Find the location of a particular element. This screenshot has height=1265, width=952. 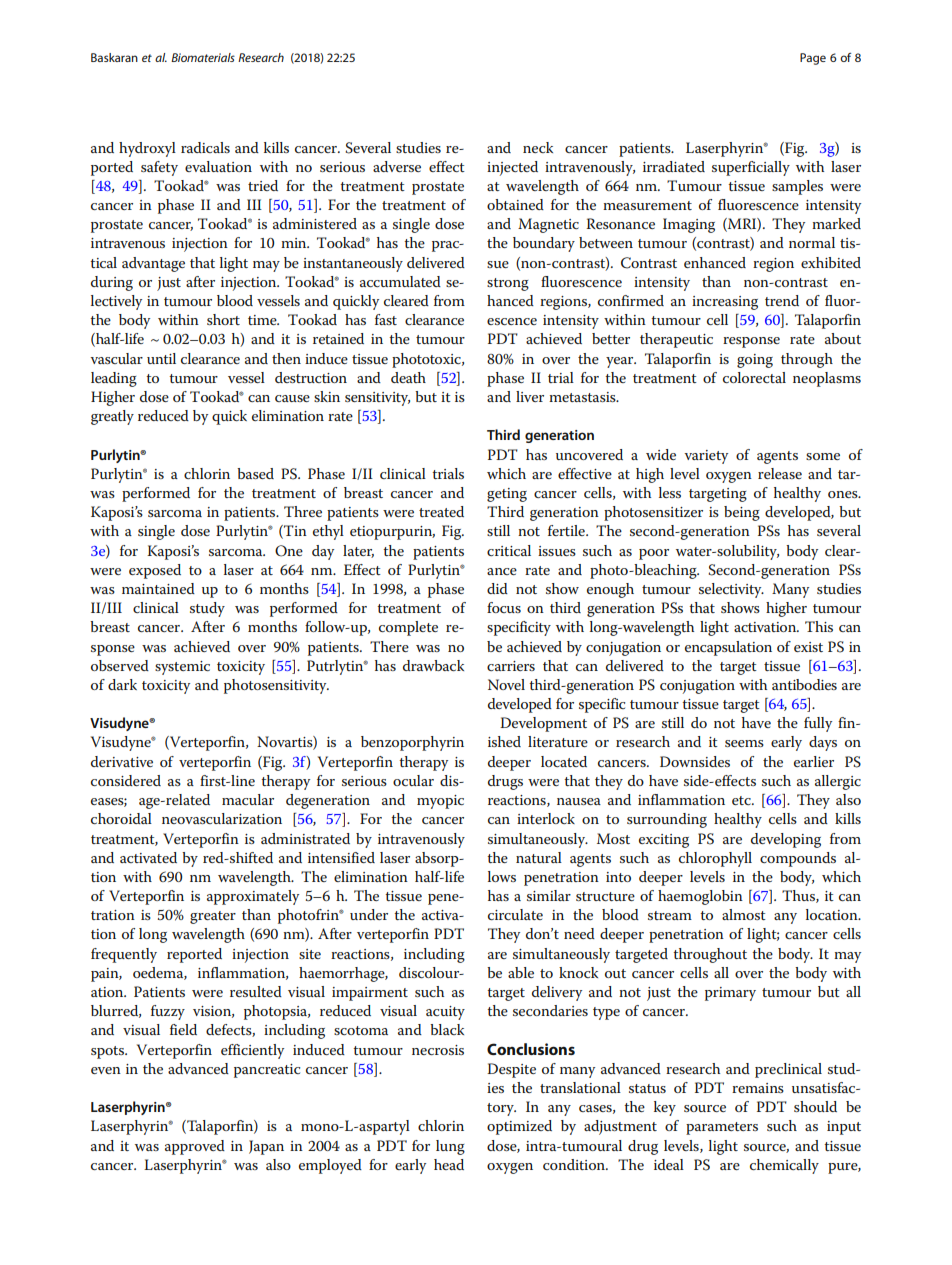

Page is located at coordinates (813, 59).
